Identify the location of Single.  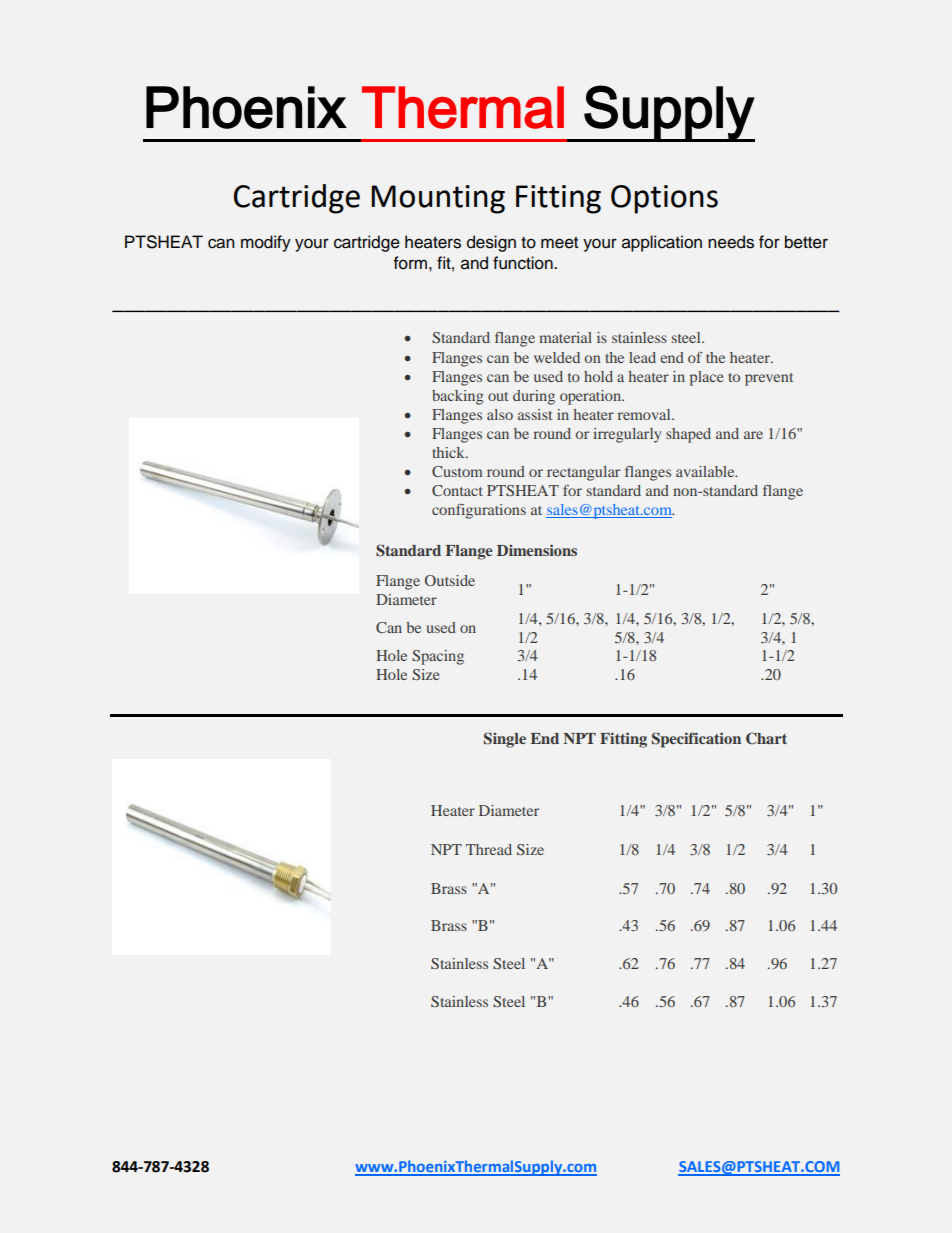
(505, 740).
